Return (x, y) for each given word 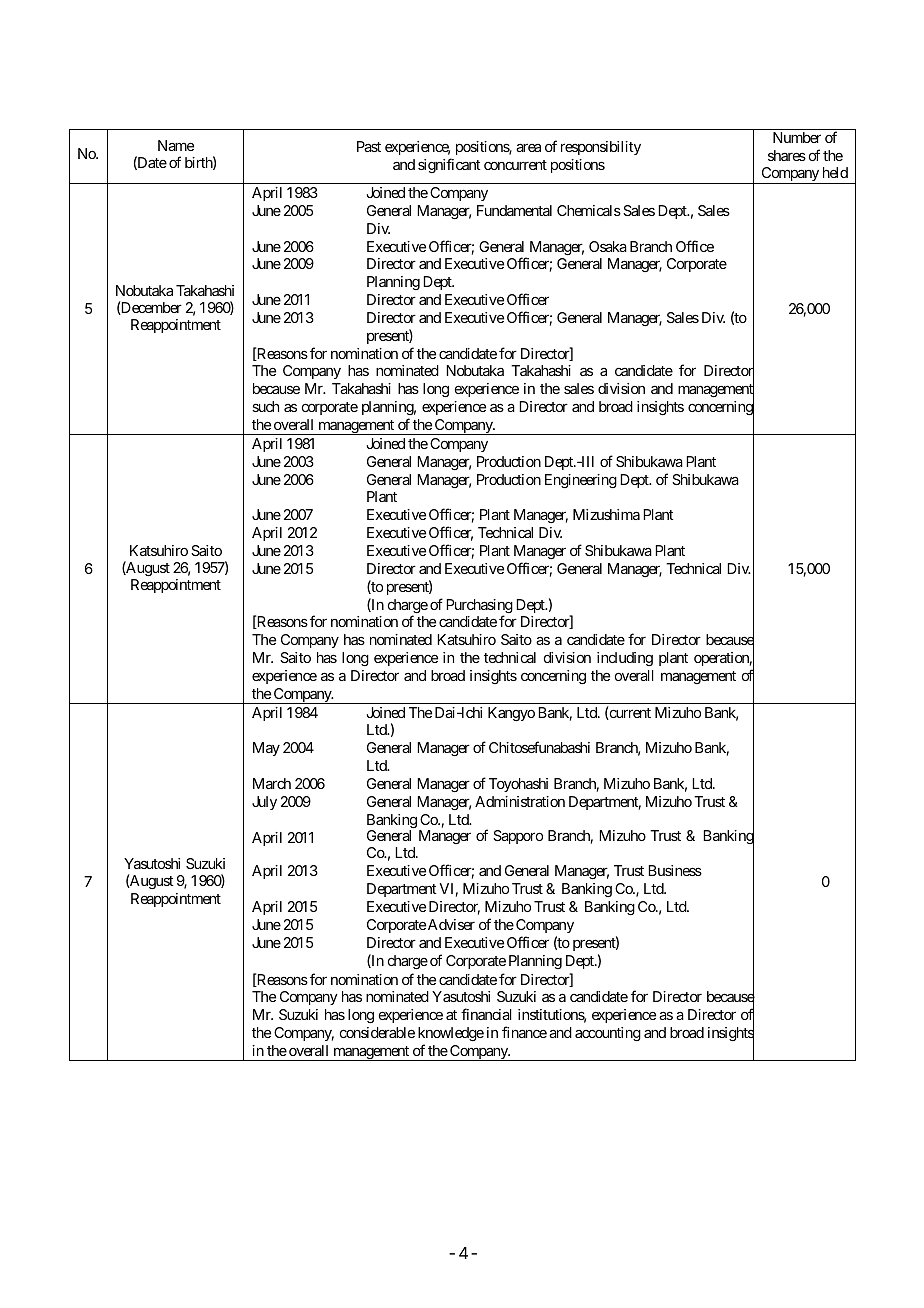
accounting (608, 1034)
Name (176, 145)
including (625, 659)
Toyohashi (518, 785)
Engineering (581, 481)
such (265, 406)
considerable (377, 1032)
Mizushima (606, 514)
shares (787, 155)
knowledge (451, 1034)
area (528, 148)
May (266, 749)
